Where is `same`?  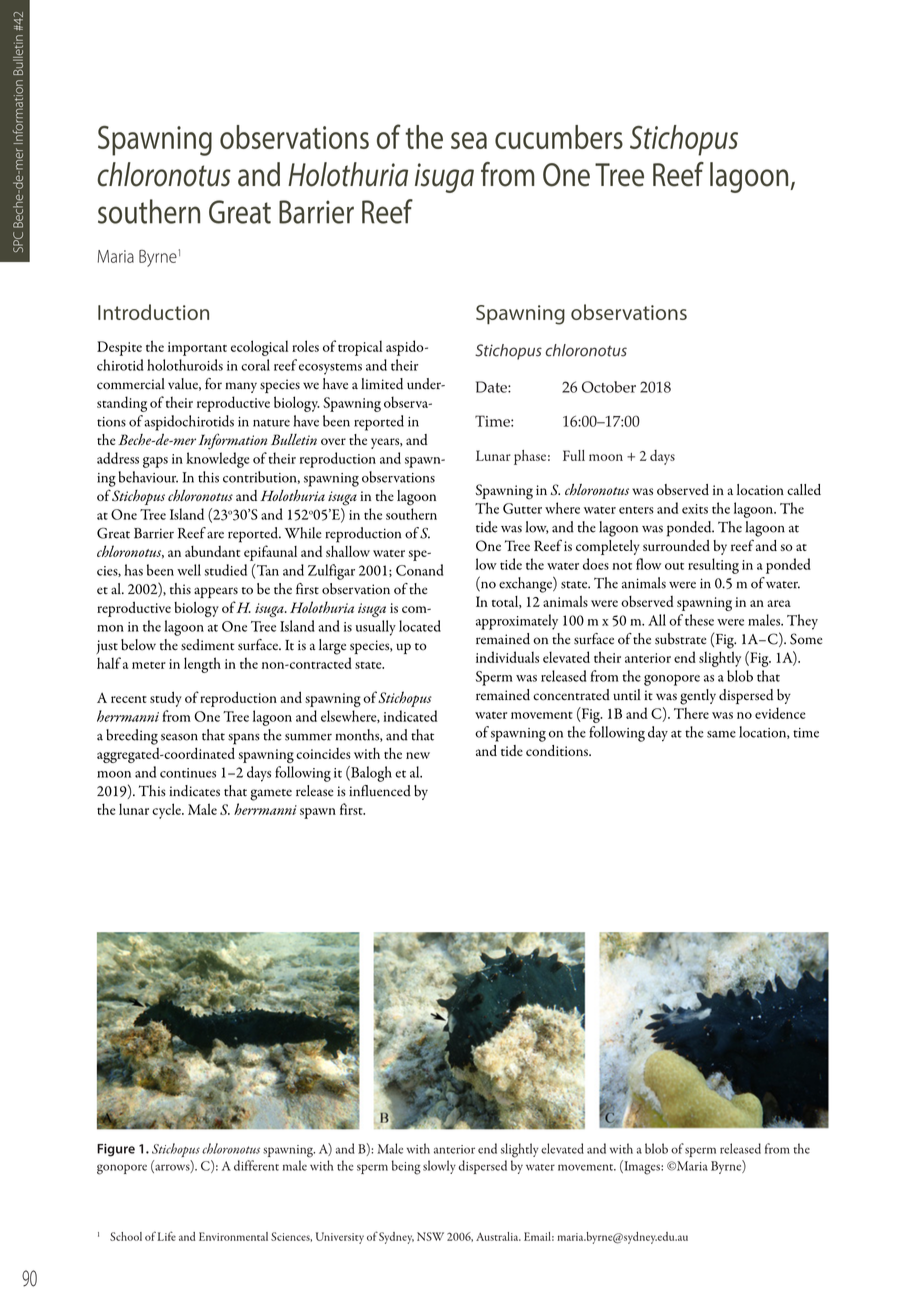 same is located at coordinates (721, 734).
